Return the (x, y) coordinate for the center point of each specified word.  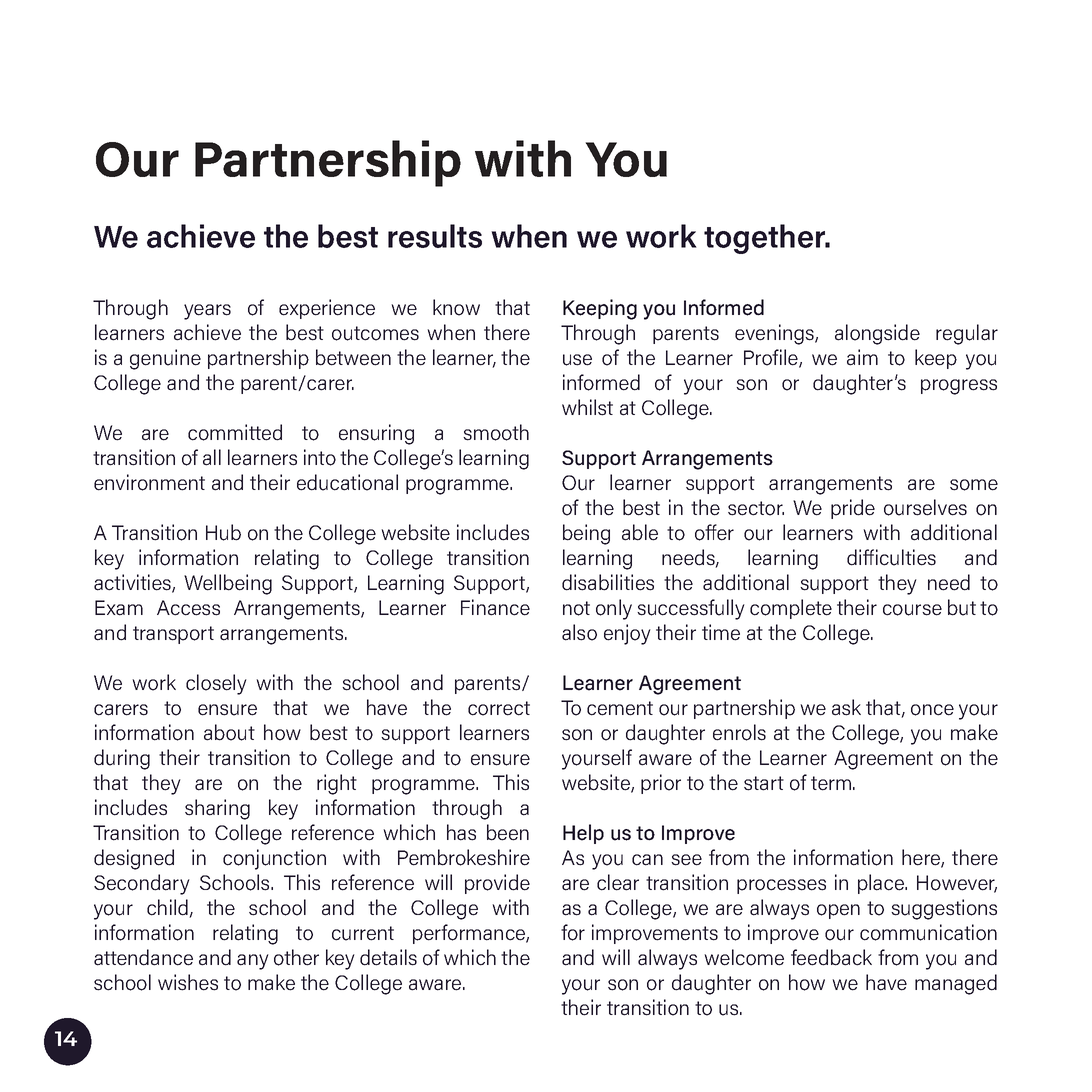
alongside (877, 334)
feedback (831, 957)
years (207, 312)
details (388, 957)
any (253, 962)
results (435, 236)
